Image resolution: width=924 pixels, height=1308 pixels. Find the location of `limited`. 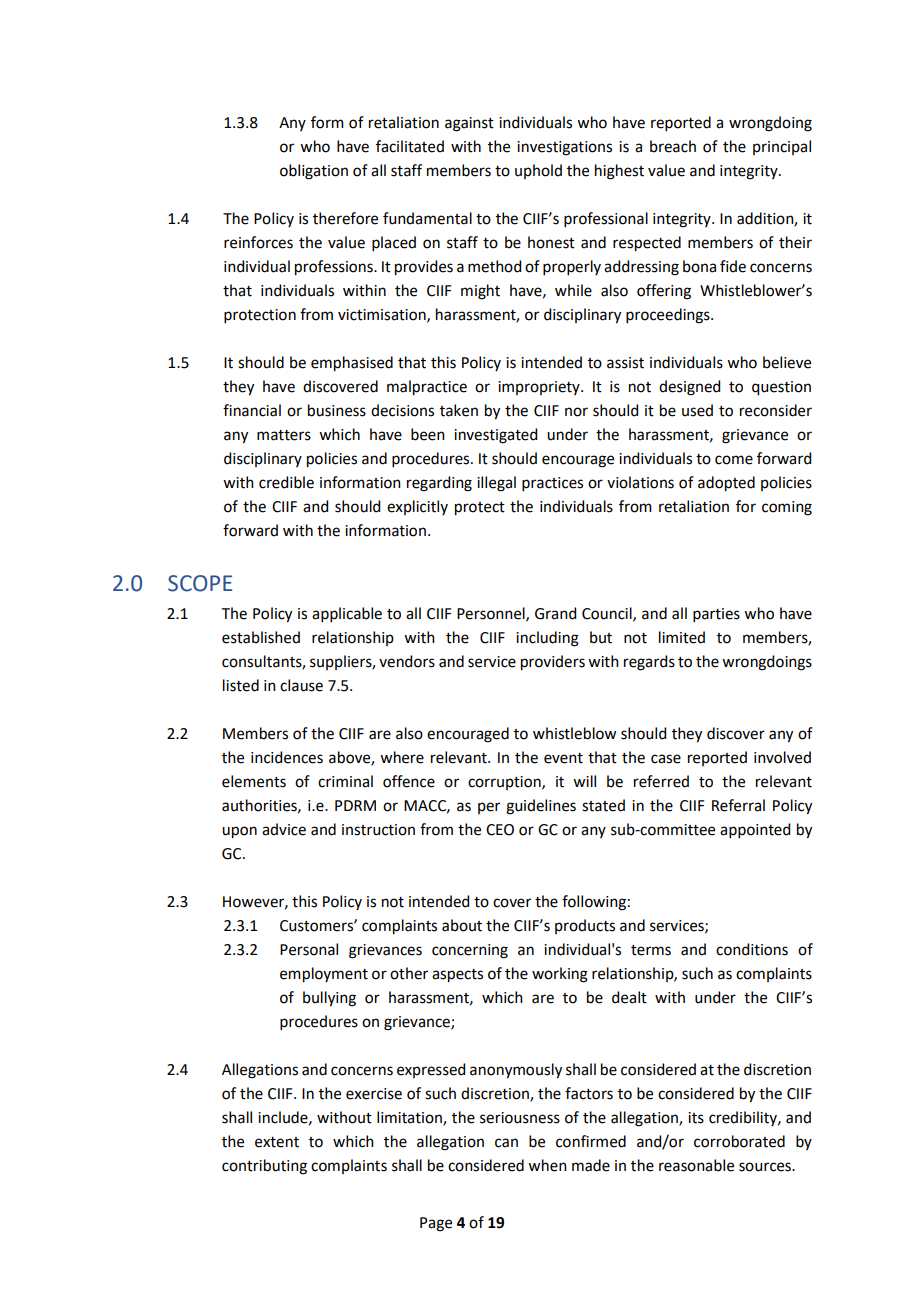

limited is located at coordinates (682, 637).
